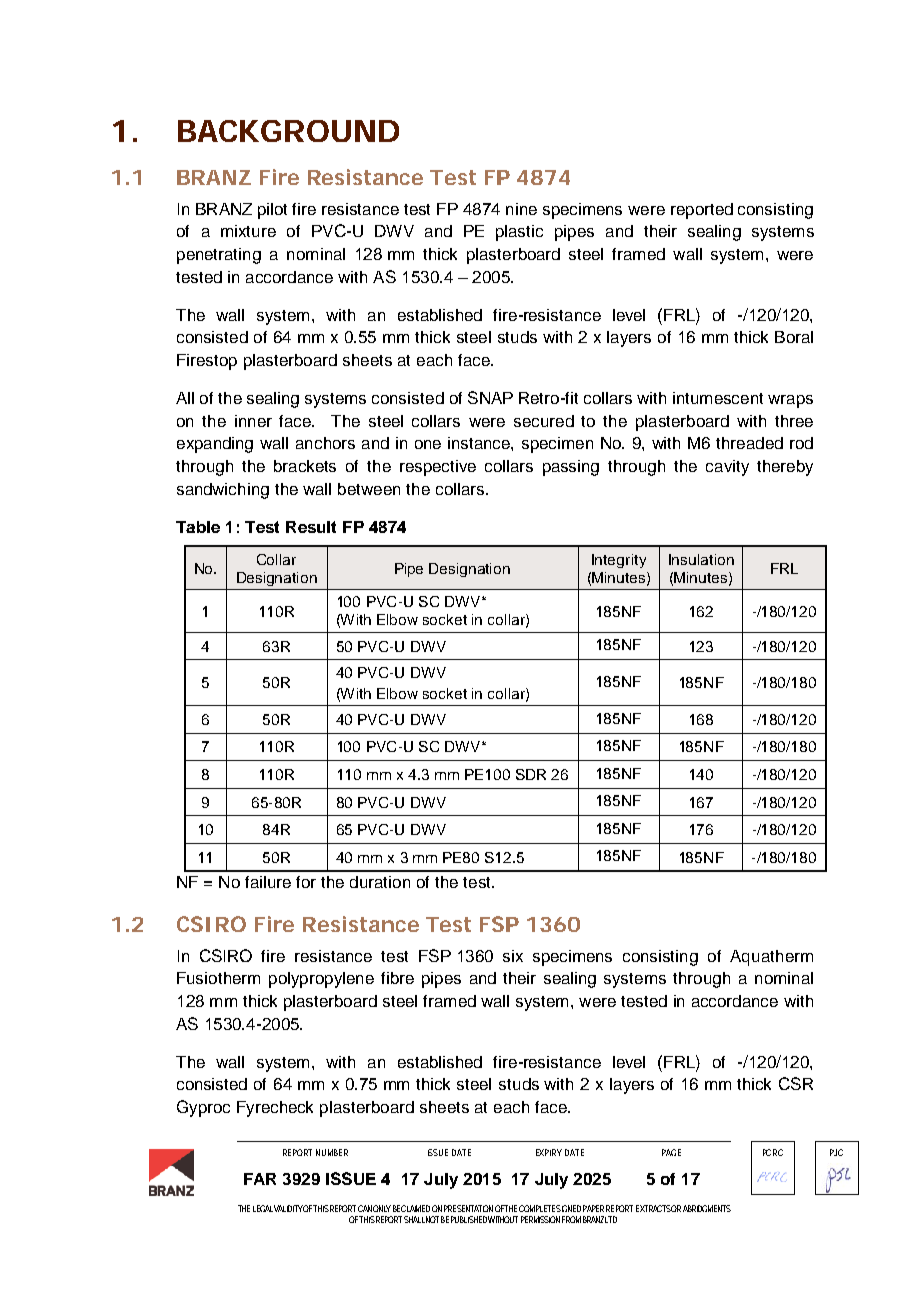 The width and height of the screenshot is (924, 1308). I want to click on FAR, so click(260, 1179).
